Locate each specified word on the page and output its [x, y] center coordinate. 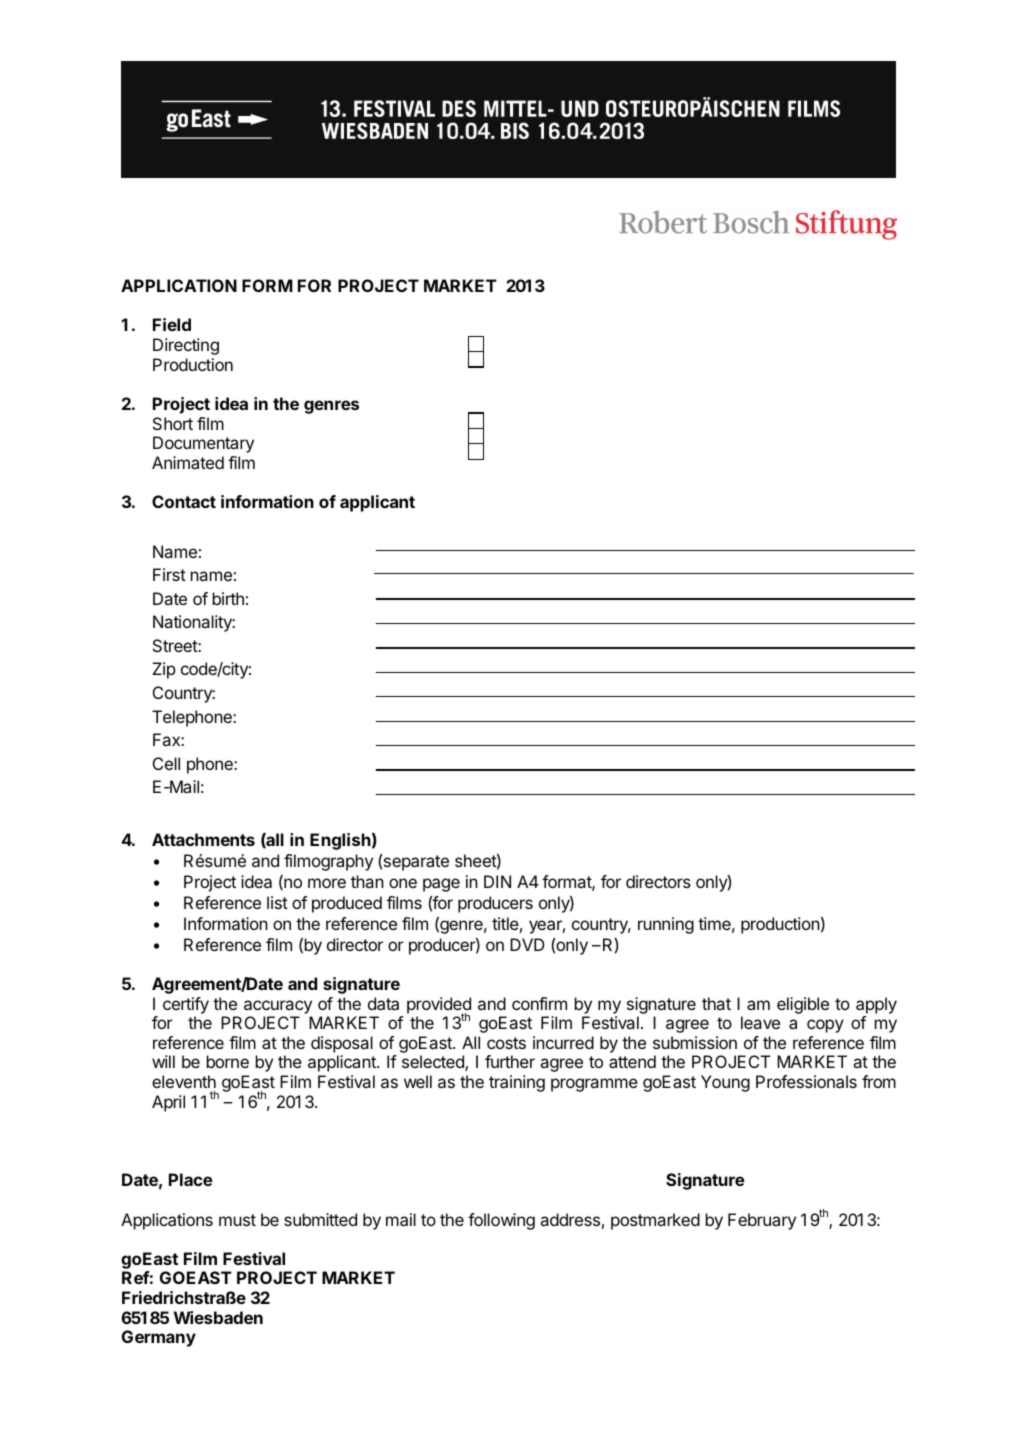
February [762, 1221]
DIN [497, 881]
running [666, 925]
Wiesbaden [218, 1317]
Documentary [203, 444]
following [501, 1221]
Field [172, 324]
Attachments [203, 839]
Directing [186, 346]
